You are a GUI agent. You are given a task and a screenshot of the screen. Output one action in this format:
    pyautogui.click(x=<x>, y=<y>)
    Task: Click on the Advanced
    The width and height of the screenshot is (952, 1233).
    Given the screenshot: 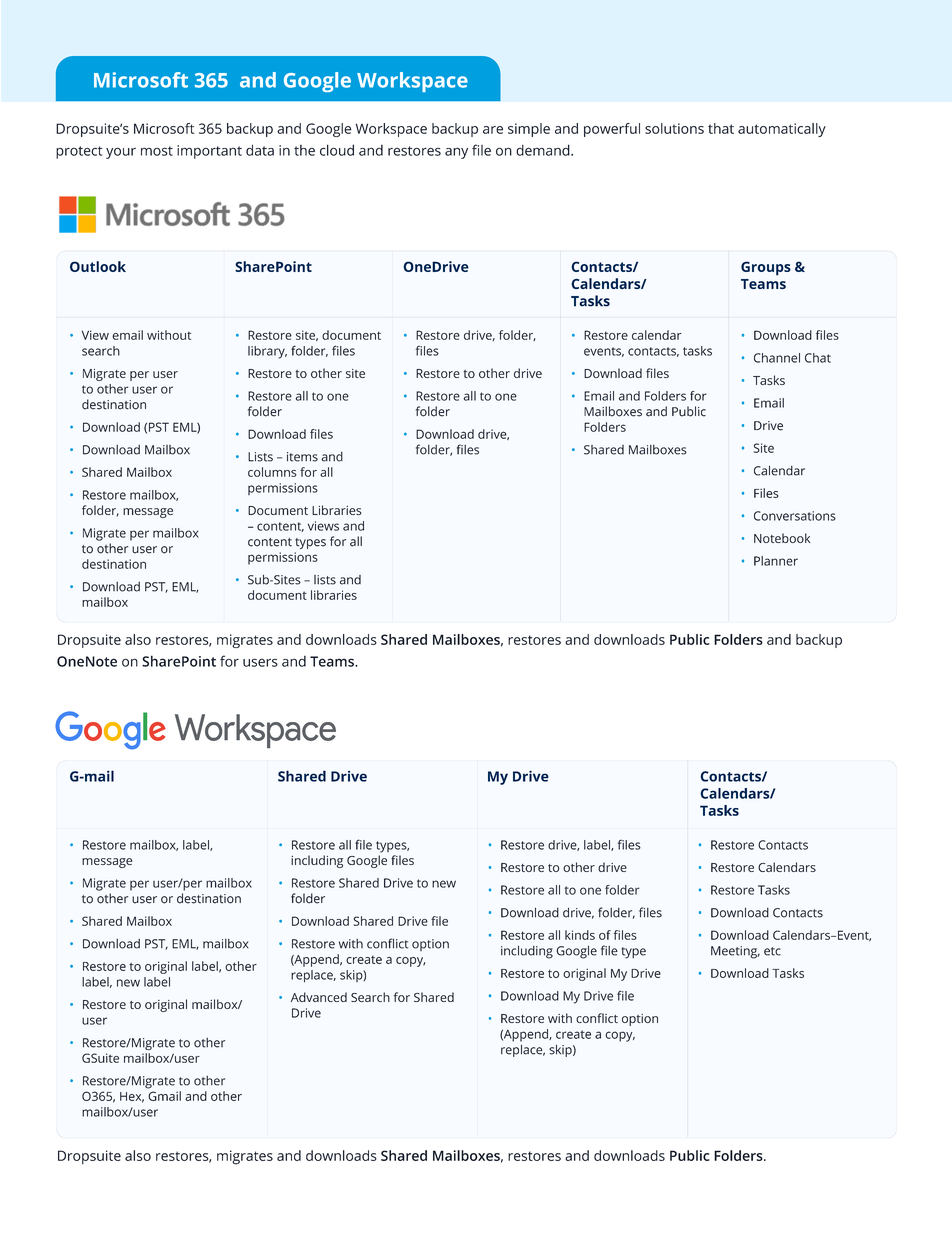 What is the action you would take?
    pyautogui.click(x=319, y=997)
